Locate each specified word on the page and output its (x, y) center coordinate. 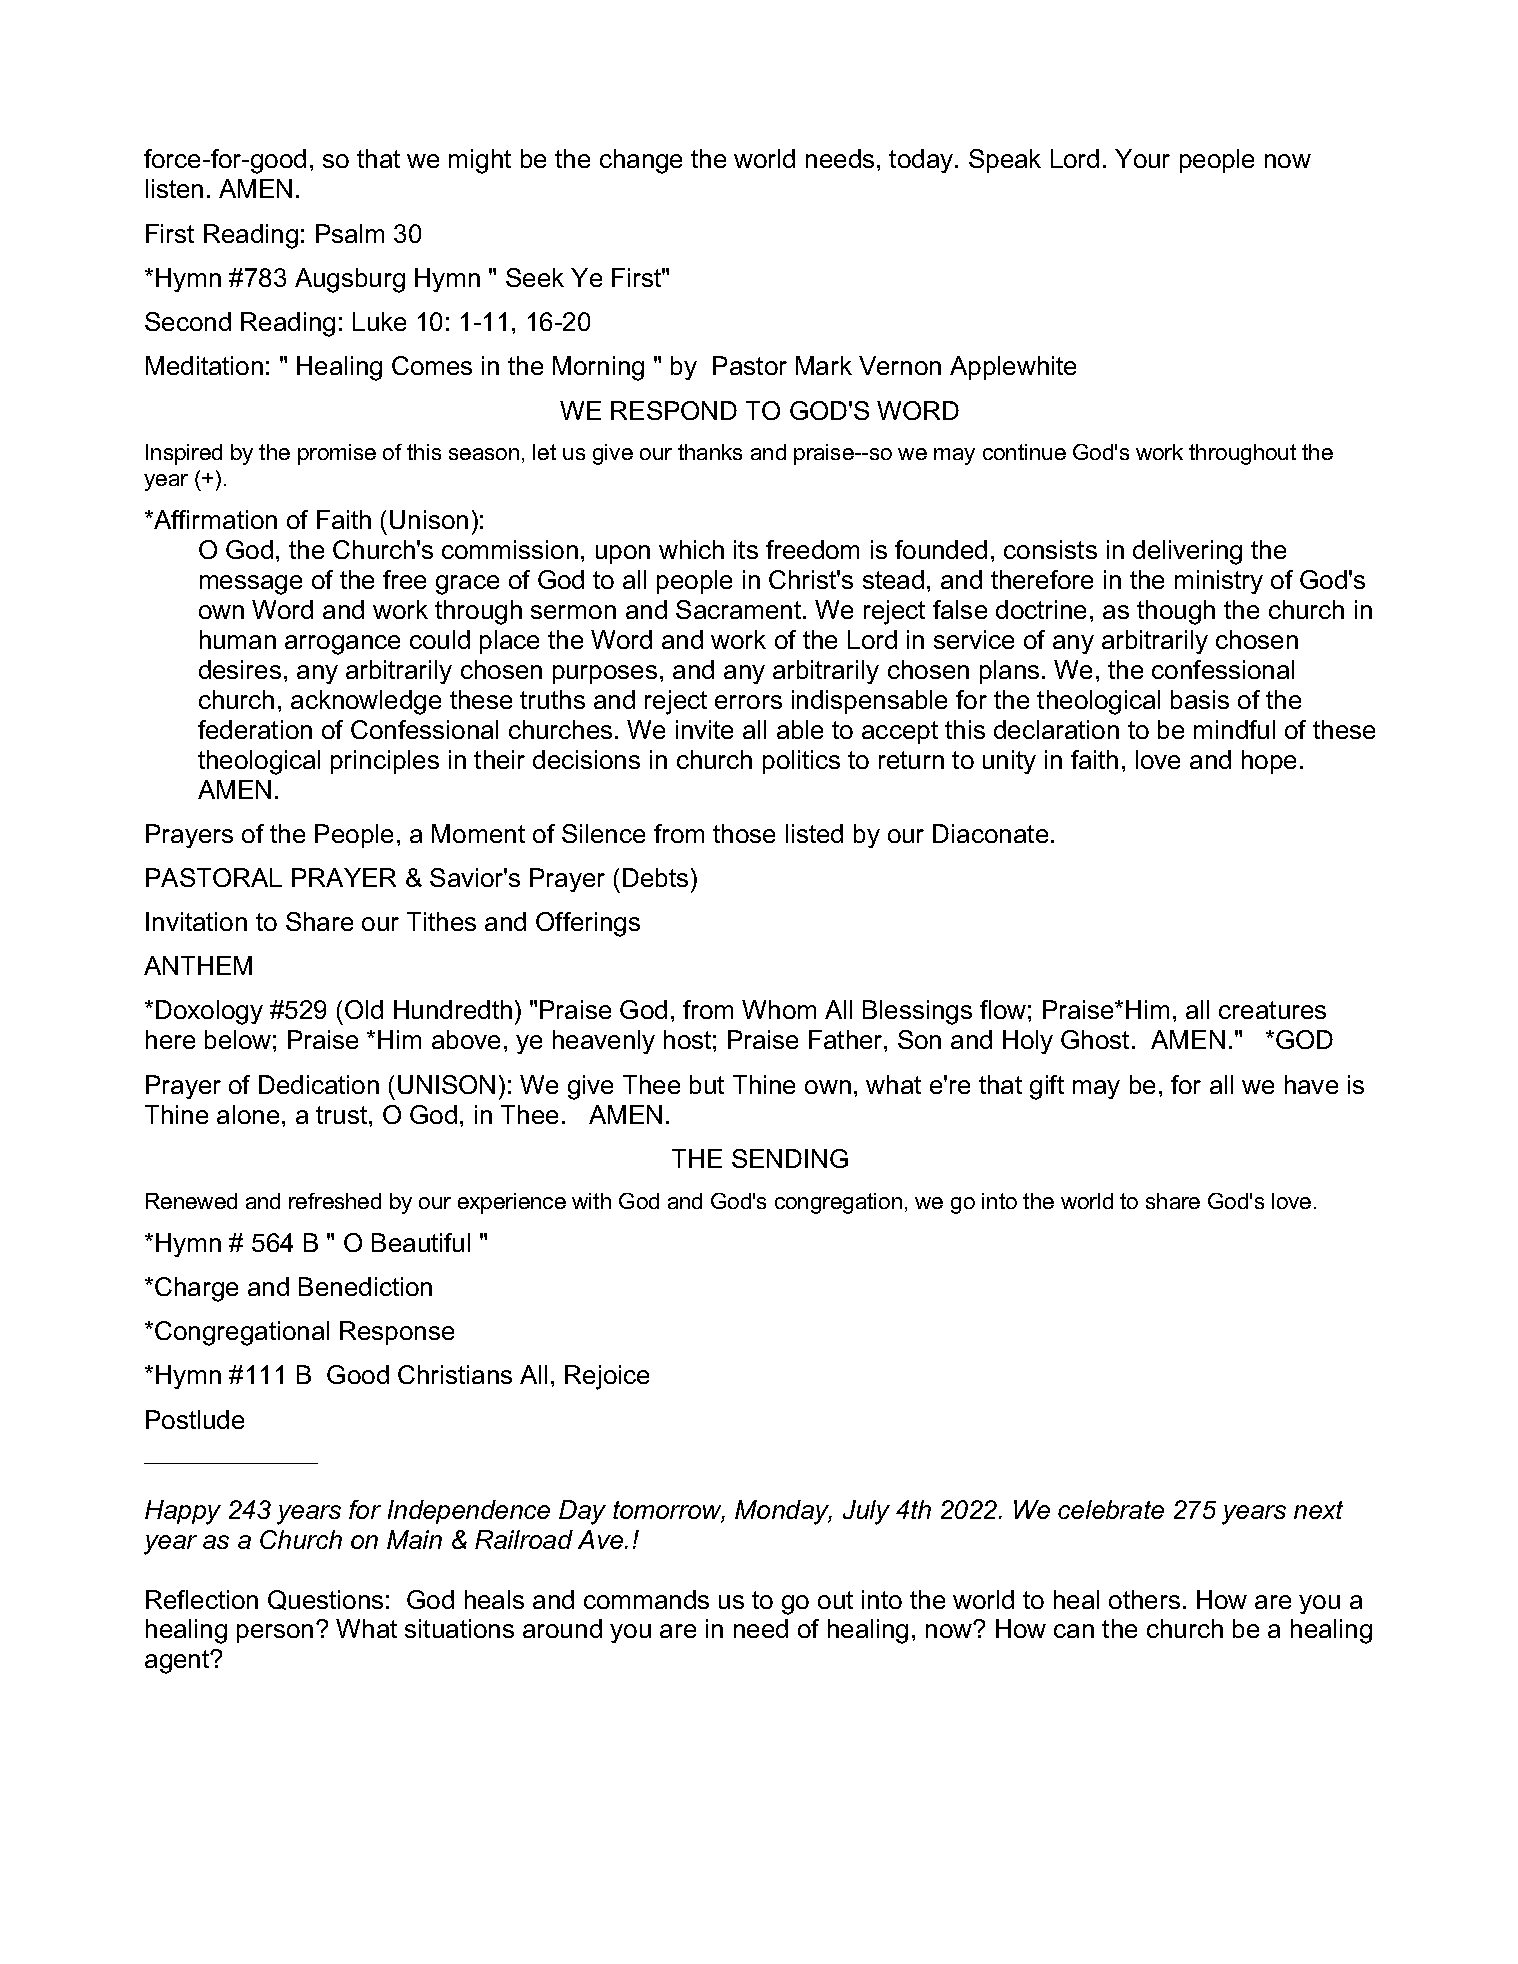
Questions (325, 1600)
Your (1142, 158)
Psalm (350, 233)
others (1144, 1599)
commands (646, 1599)
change (641, 161)
